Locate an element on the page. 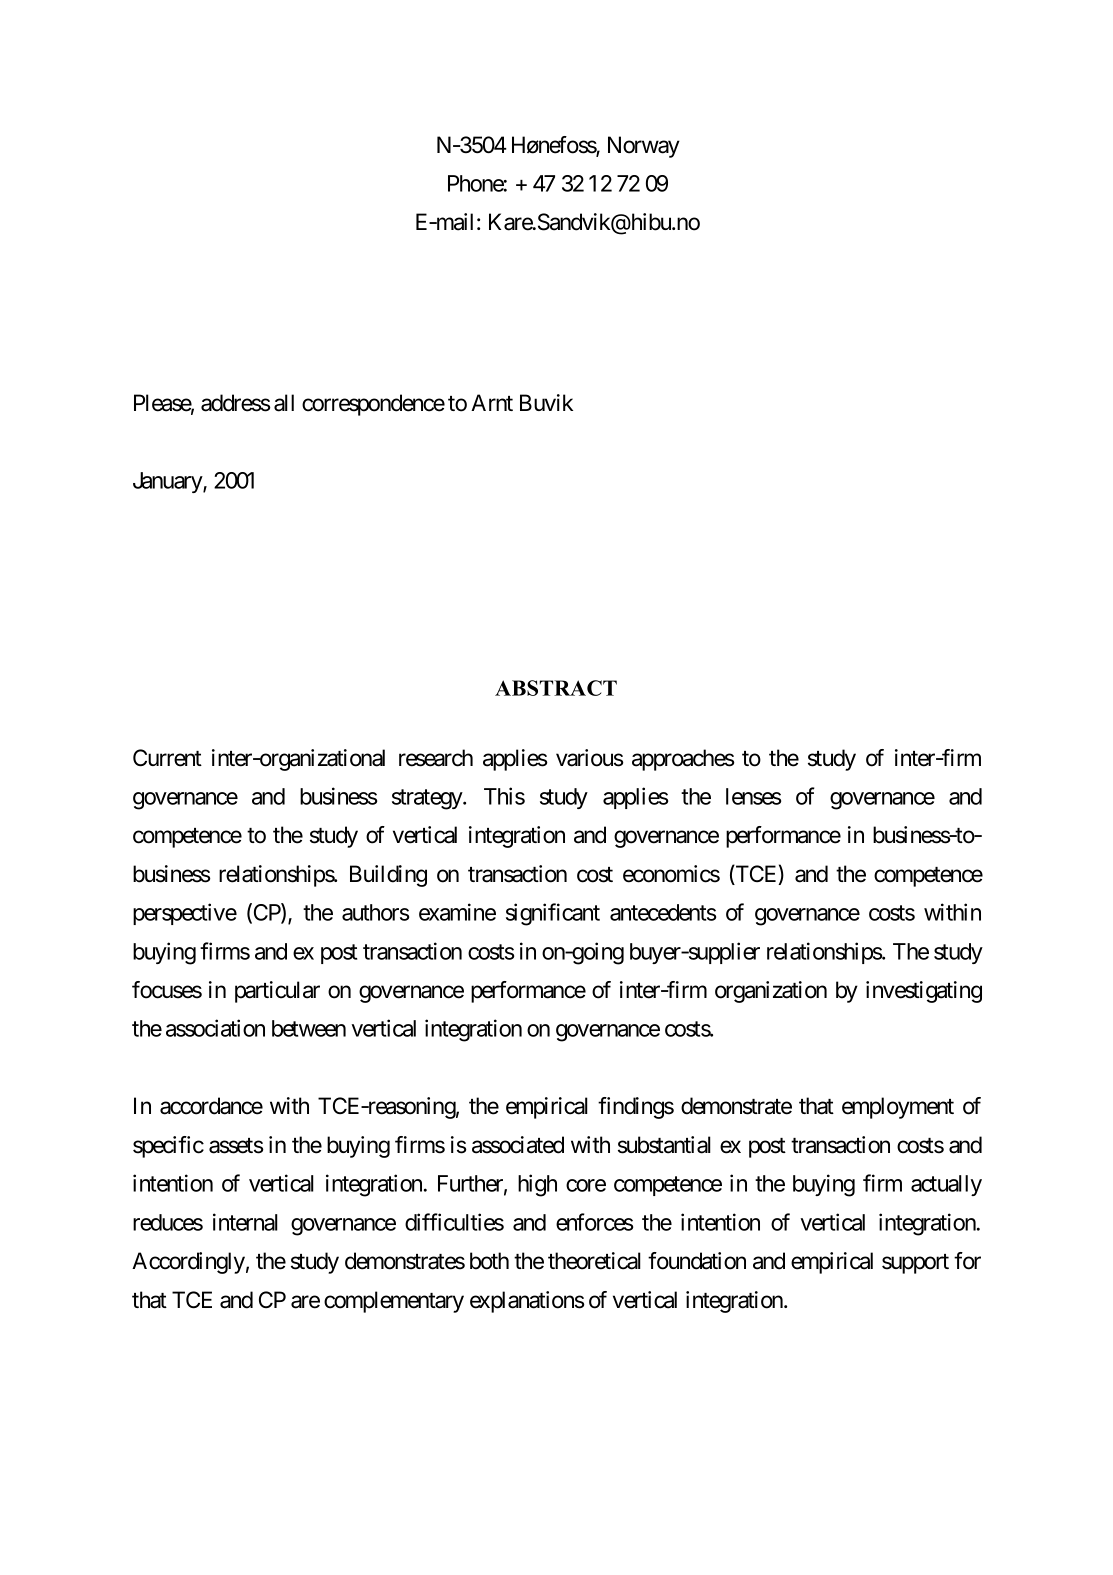  Current is located at coordinates (167, 758).
